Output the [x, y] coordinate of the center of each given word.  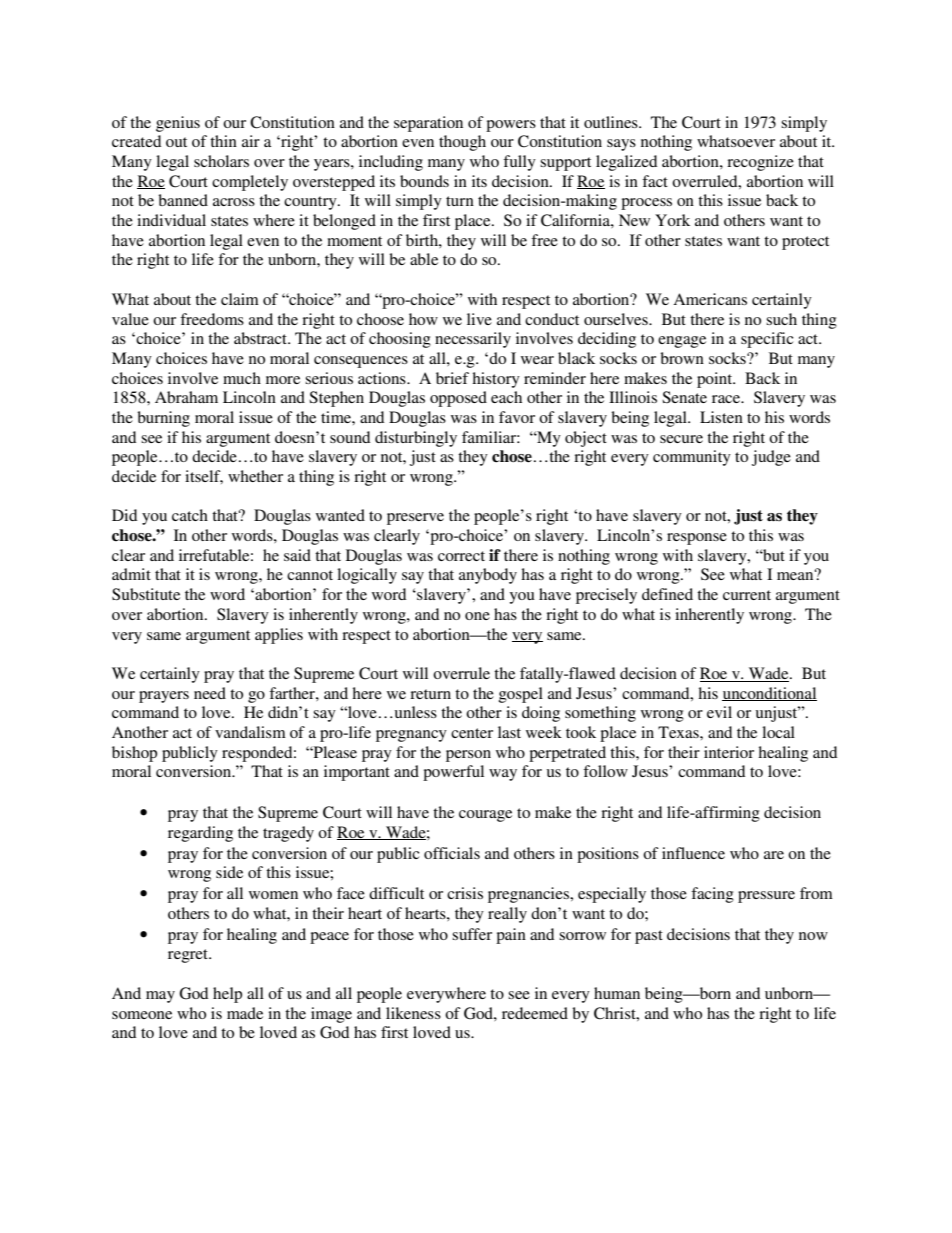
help [227, 995]
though [462, 143]
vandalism [250, 732]
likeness [413, 1013]
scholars [221, 161]
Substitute [146, 594]
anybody [488, 576]
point [716, 380]
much [242, 378]
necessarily [473, 340]
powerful [453, 773]
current [747, 595]
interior [729, 752]
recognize [760, 163]
